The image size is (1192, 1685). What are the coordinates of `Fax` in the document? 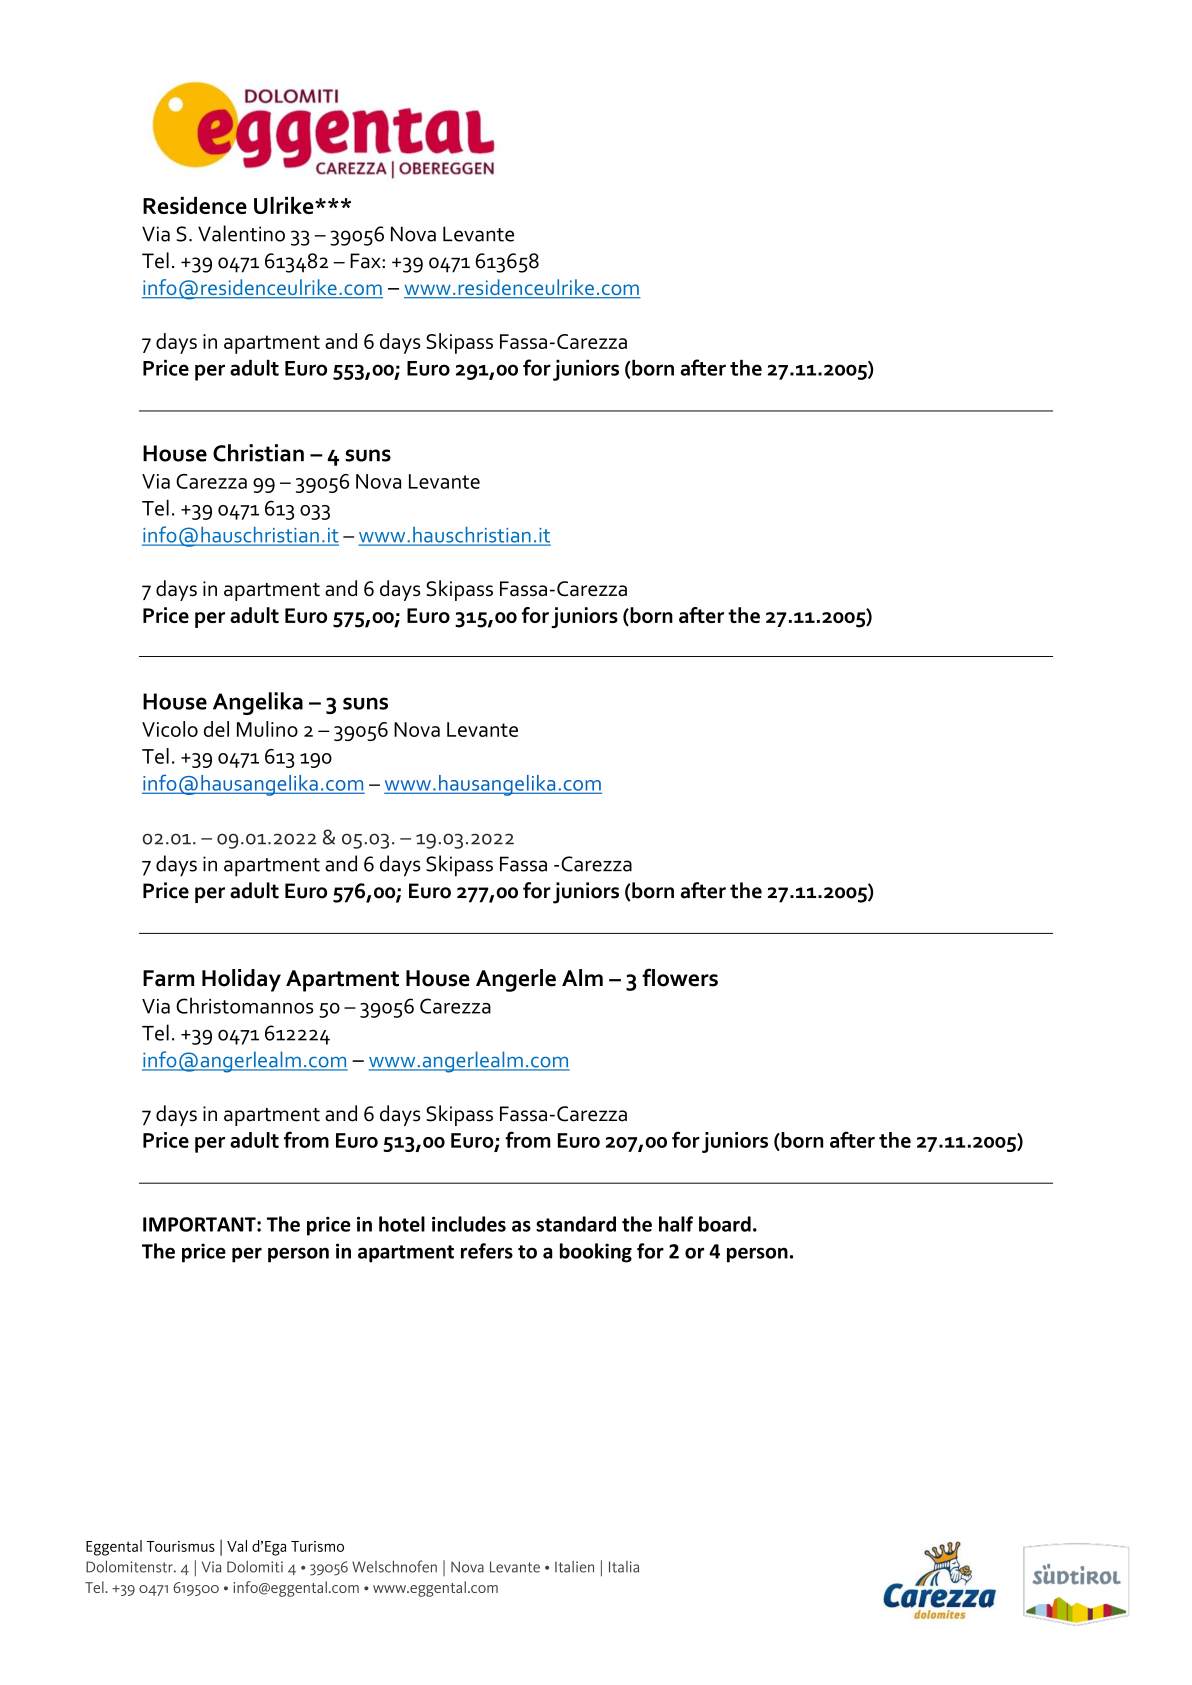 It's located at (366, 261).
